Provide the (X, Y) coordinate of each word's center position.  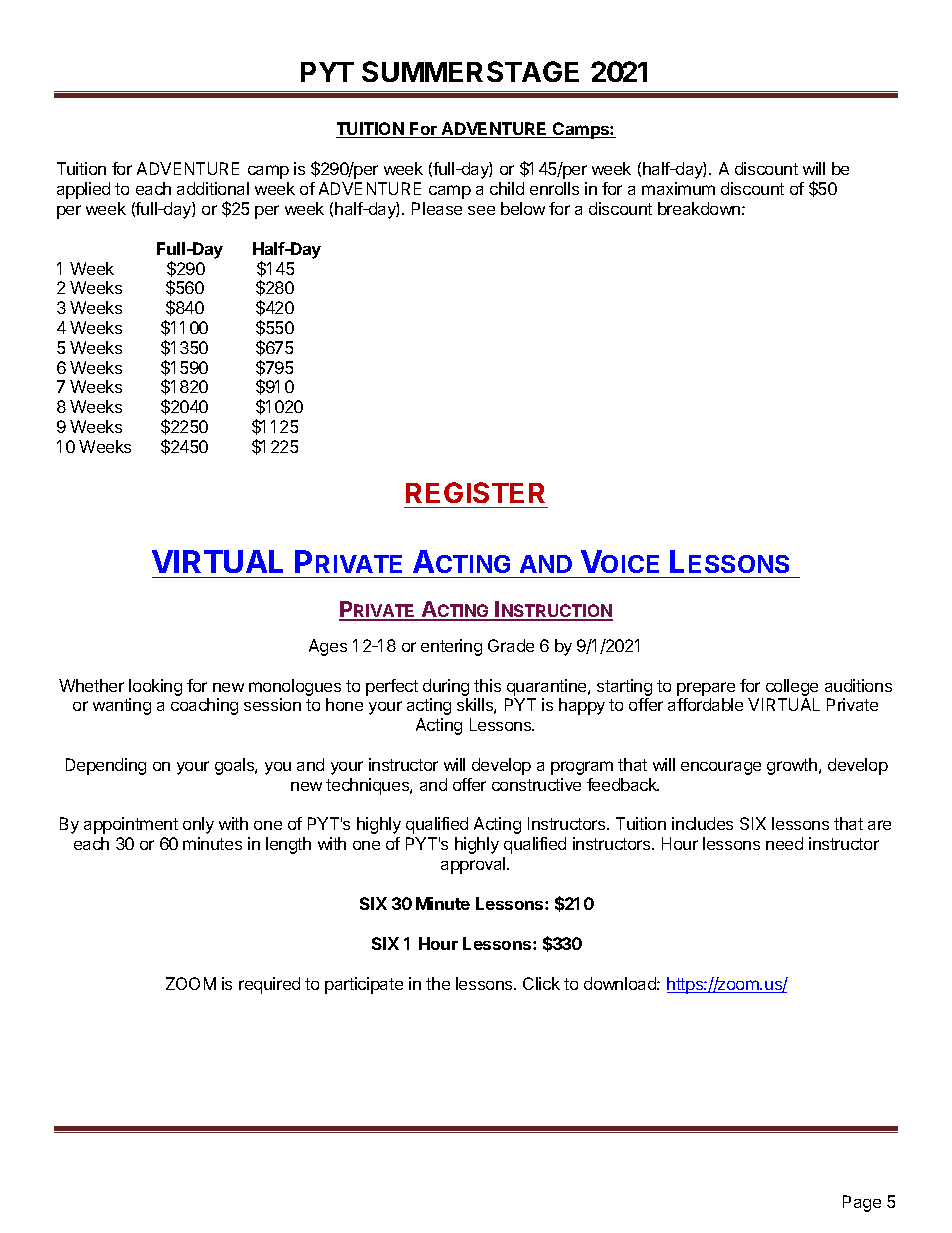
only (198, 825)
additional (213, 188)
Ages (328, 647)
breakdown (699, 208)
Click (541, 983)
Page (862, 1203)
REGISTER (475, 492)
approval (474, 865)
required (269, 985)
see (481, 210)
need (784, 843)
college (792, 687)
